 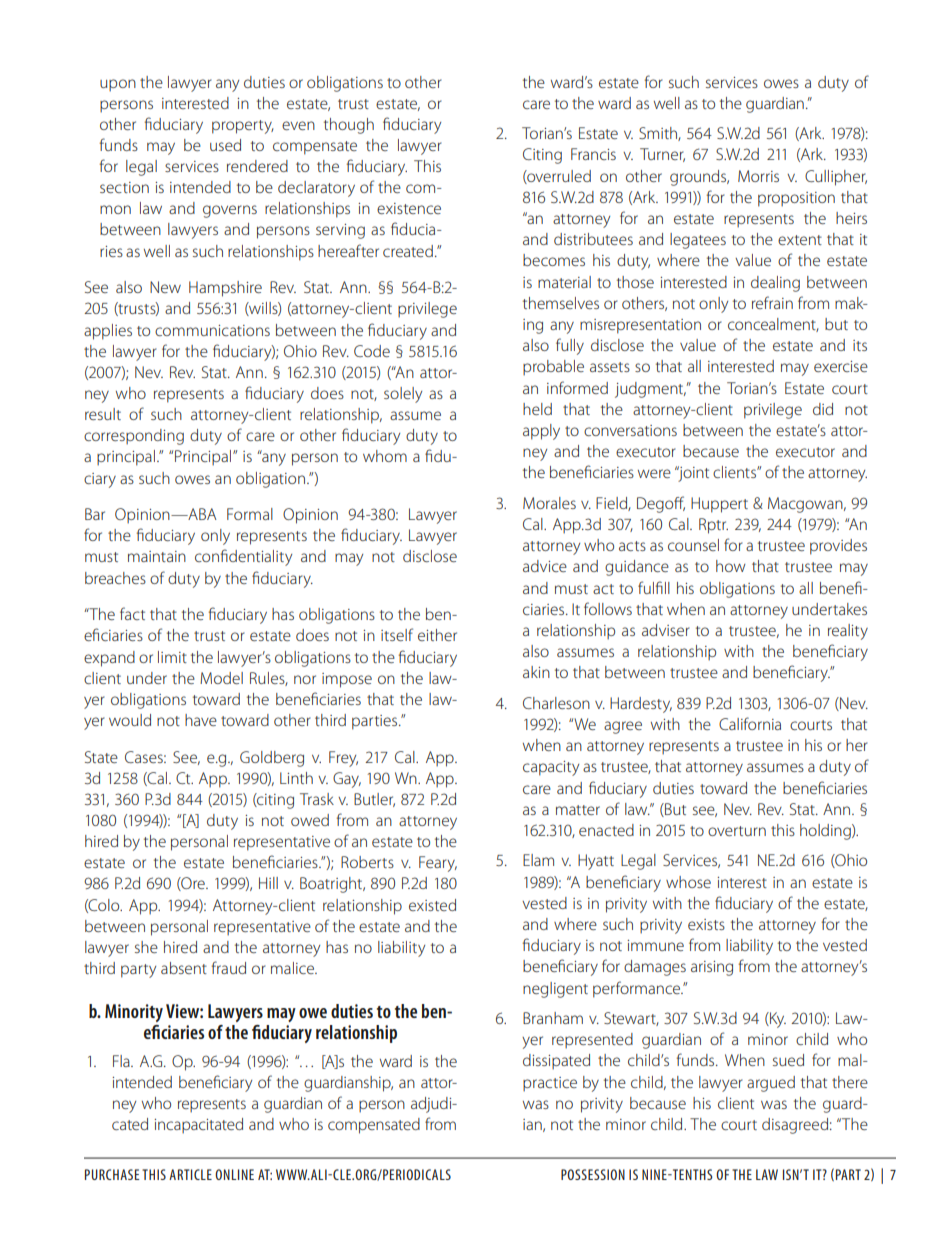 I want to click on reality, so click(x=848, y=632).
